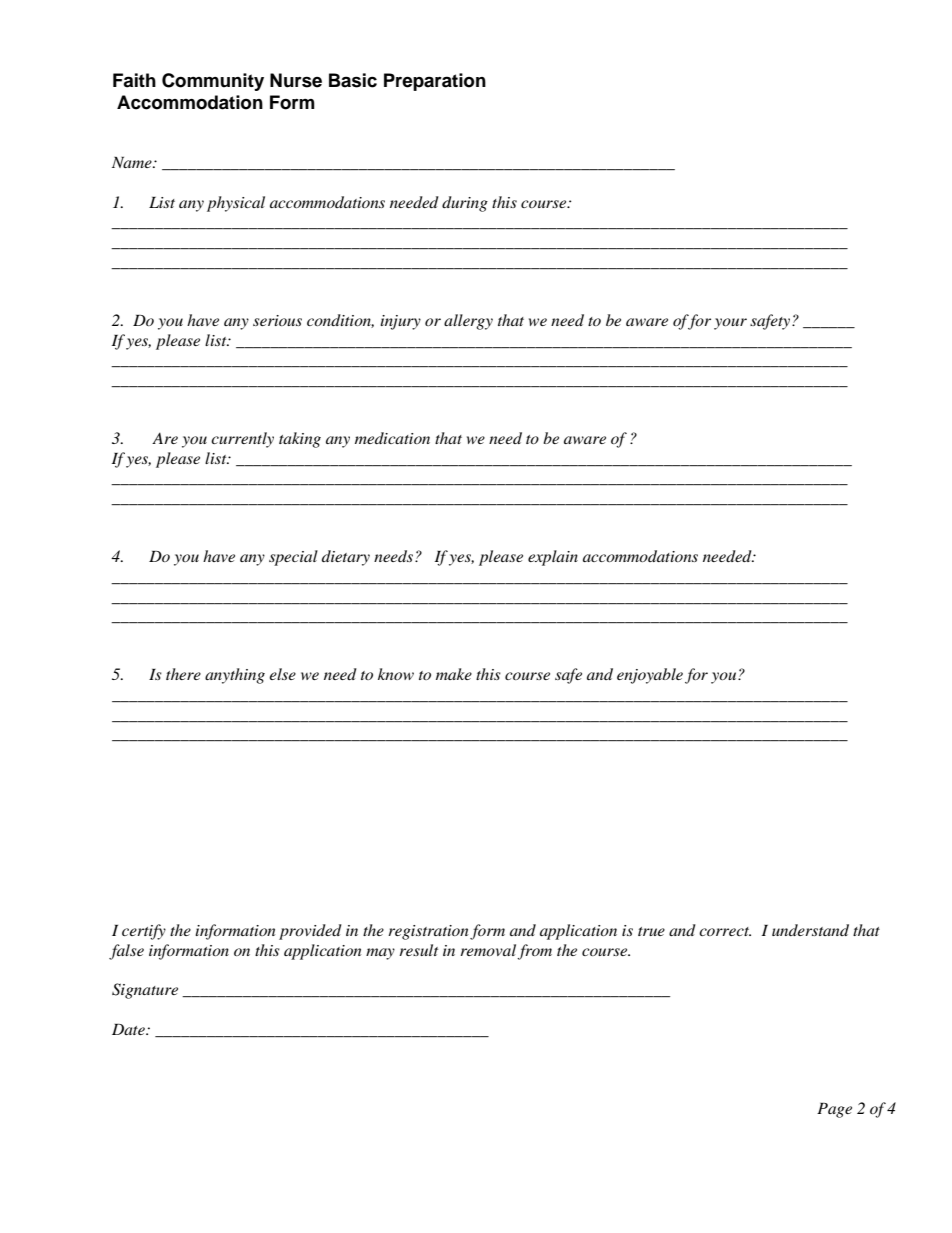 This screenshot has width=952, height=1233. I want to click on Preparation, so click(435, 82).
